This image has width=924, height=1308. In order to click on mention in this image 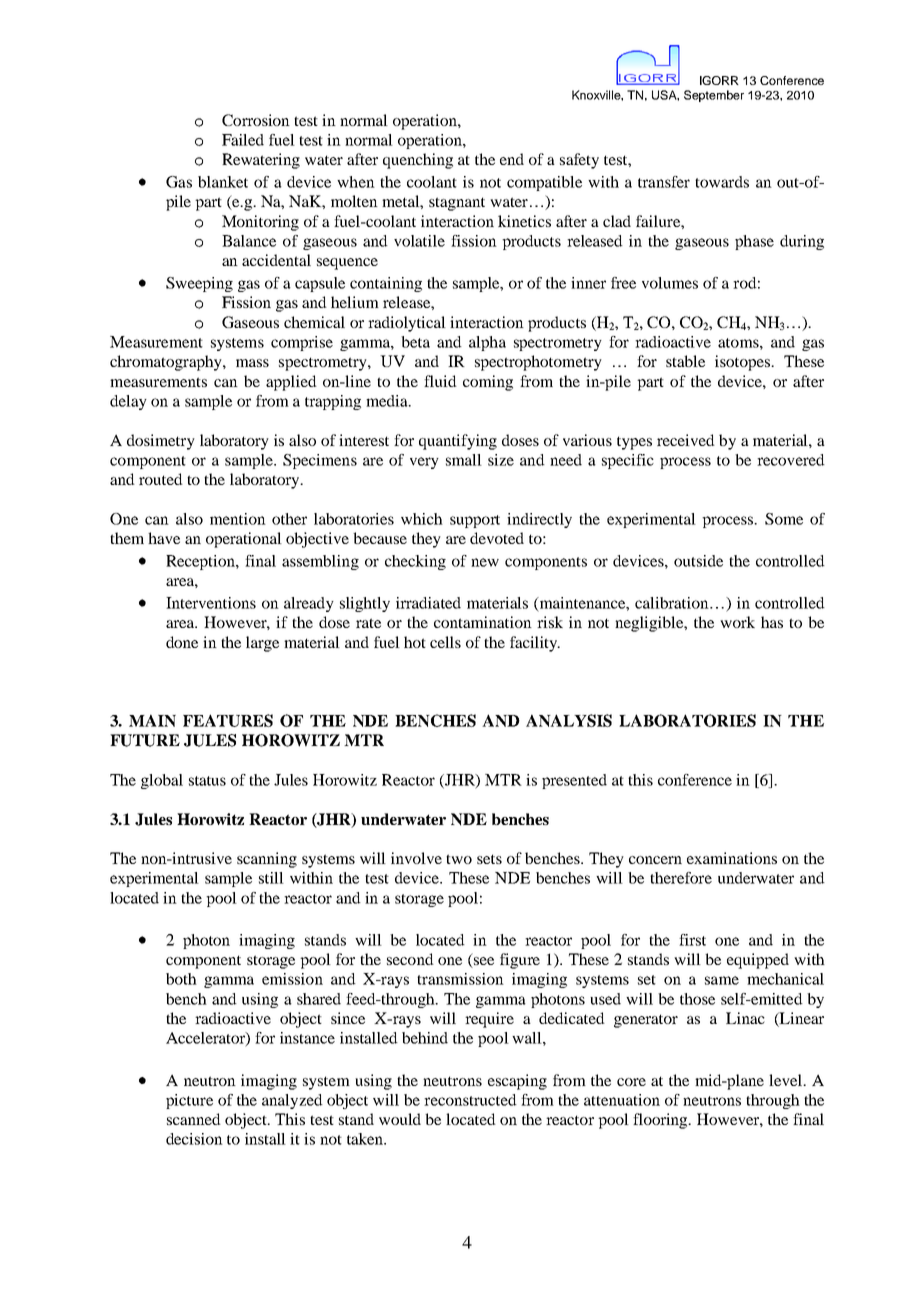, I will do `click(238, 519)`.
